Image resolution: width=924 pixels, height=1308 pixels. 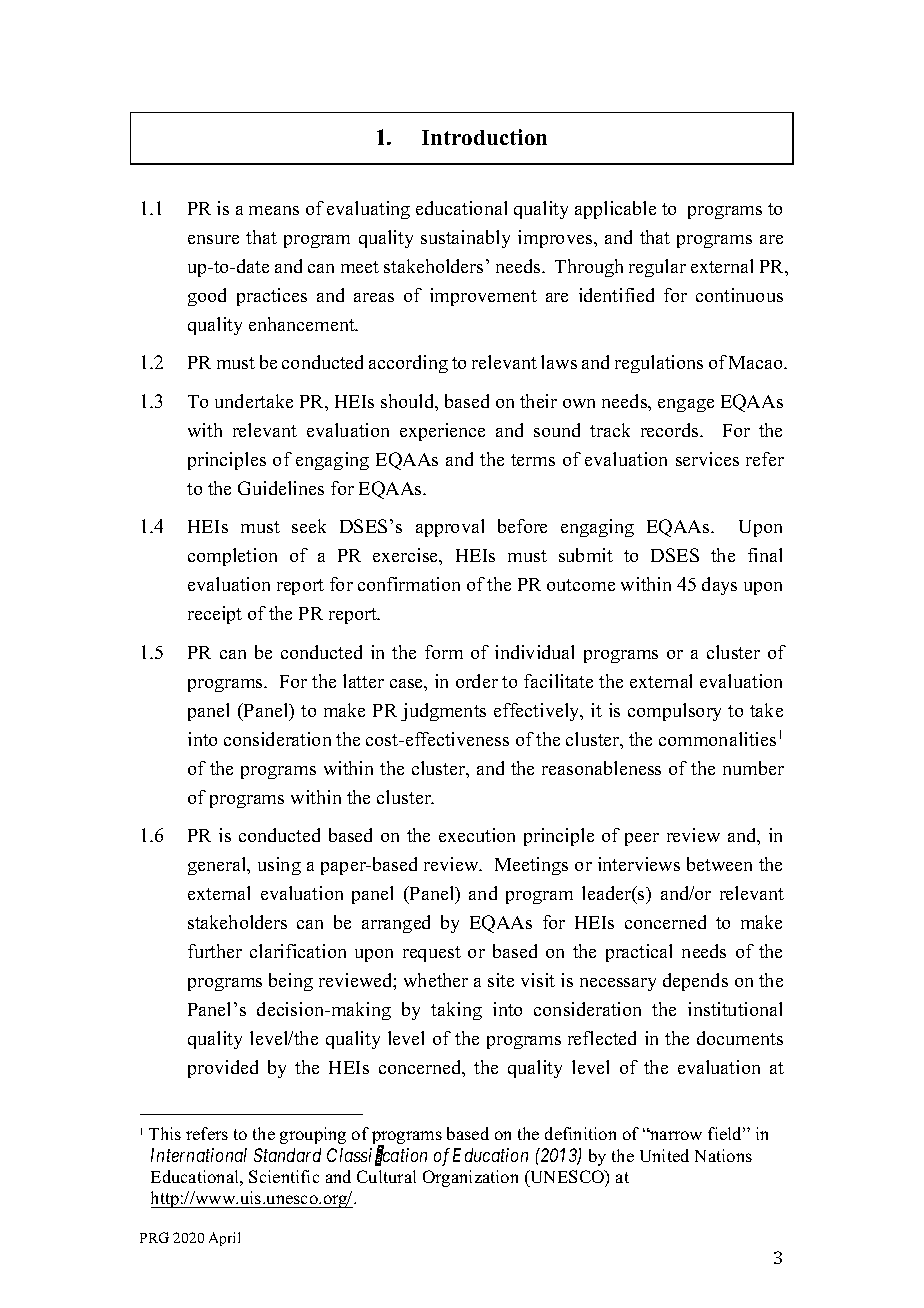 I want to click on depends, so click(x=695, y=982).
